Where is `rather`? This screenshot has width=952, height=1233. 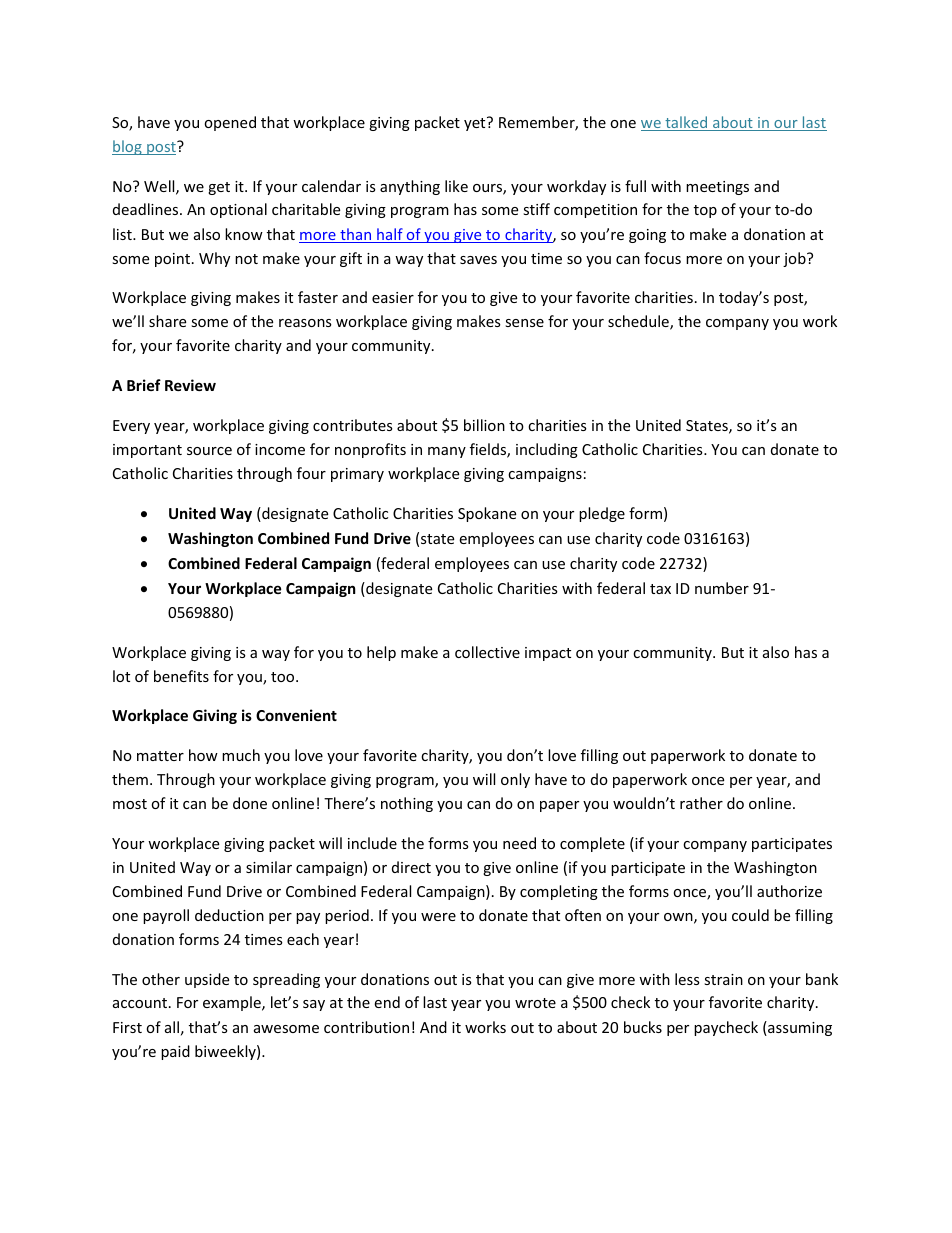
rather is located at coordinates (701, 803).
